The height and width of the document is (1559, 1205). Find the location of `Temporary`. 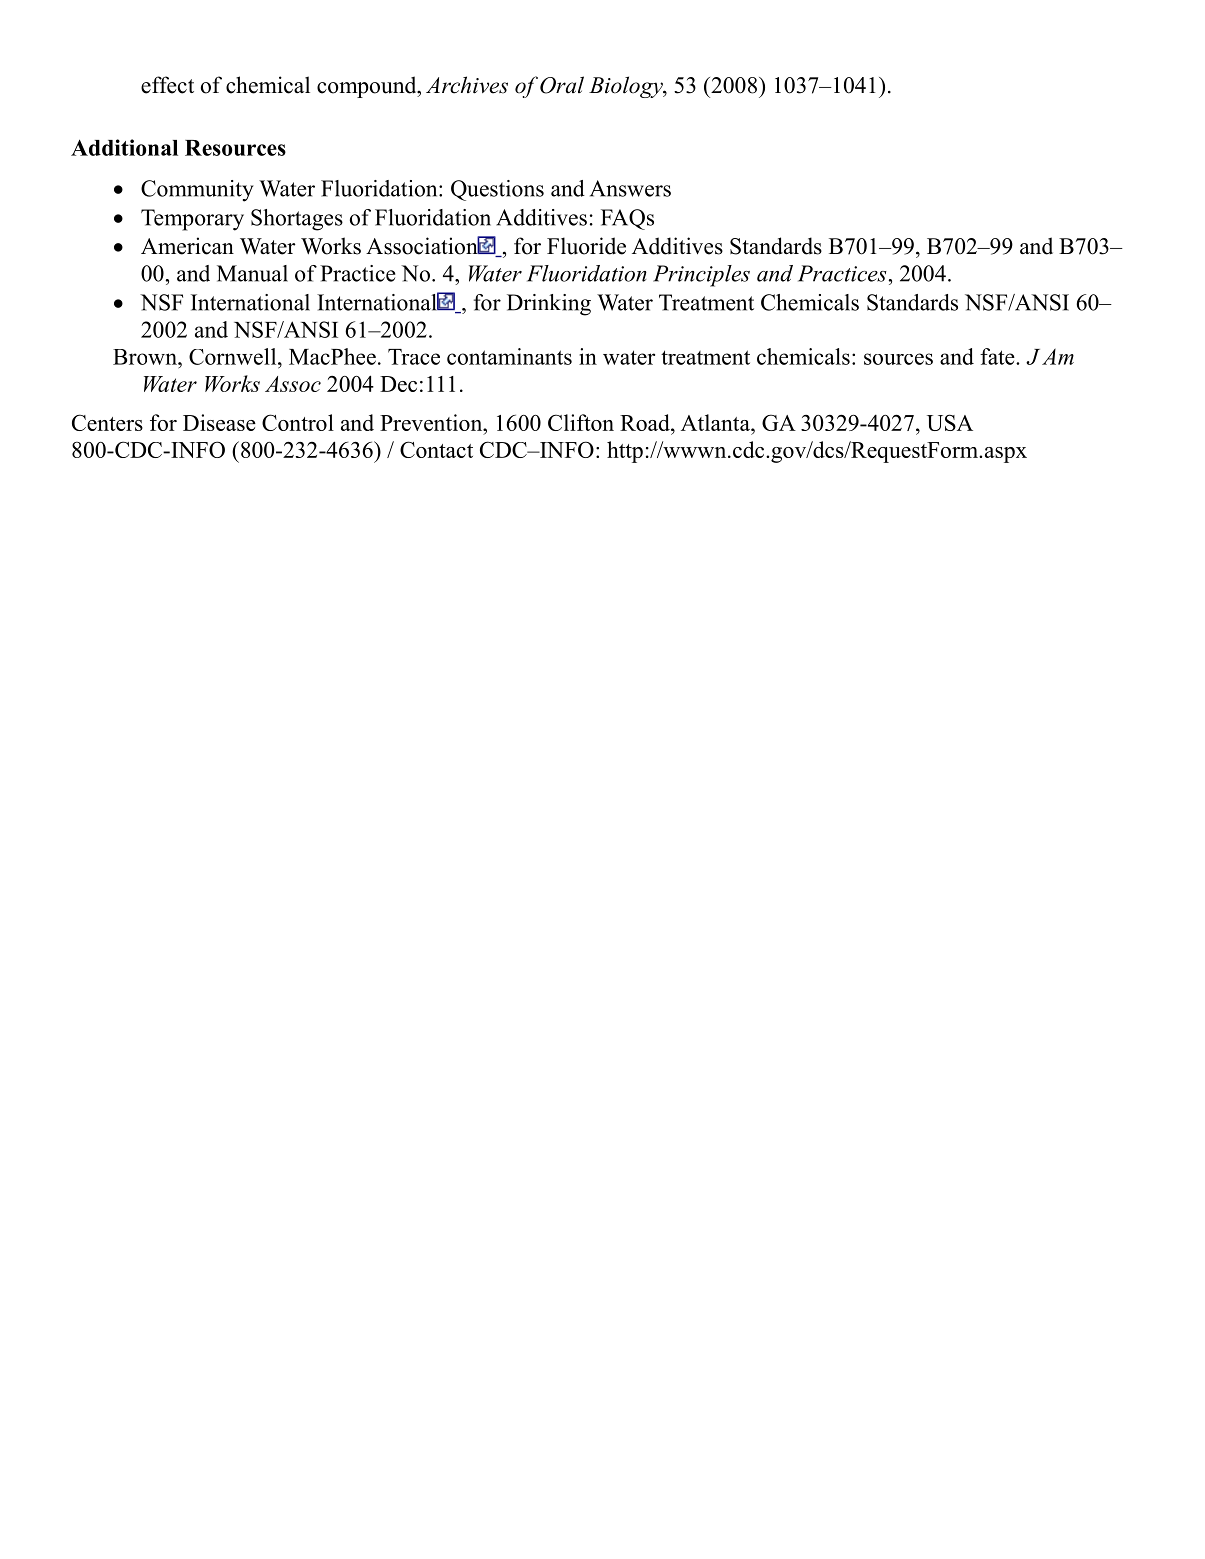

Temporary is located at coordinates (192, 220).
